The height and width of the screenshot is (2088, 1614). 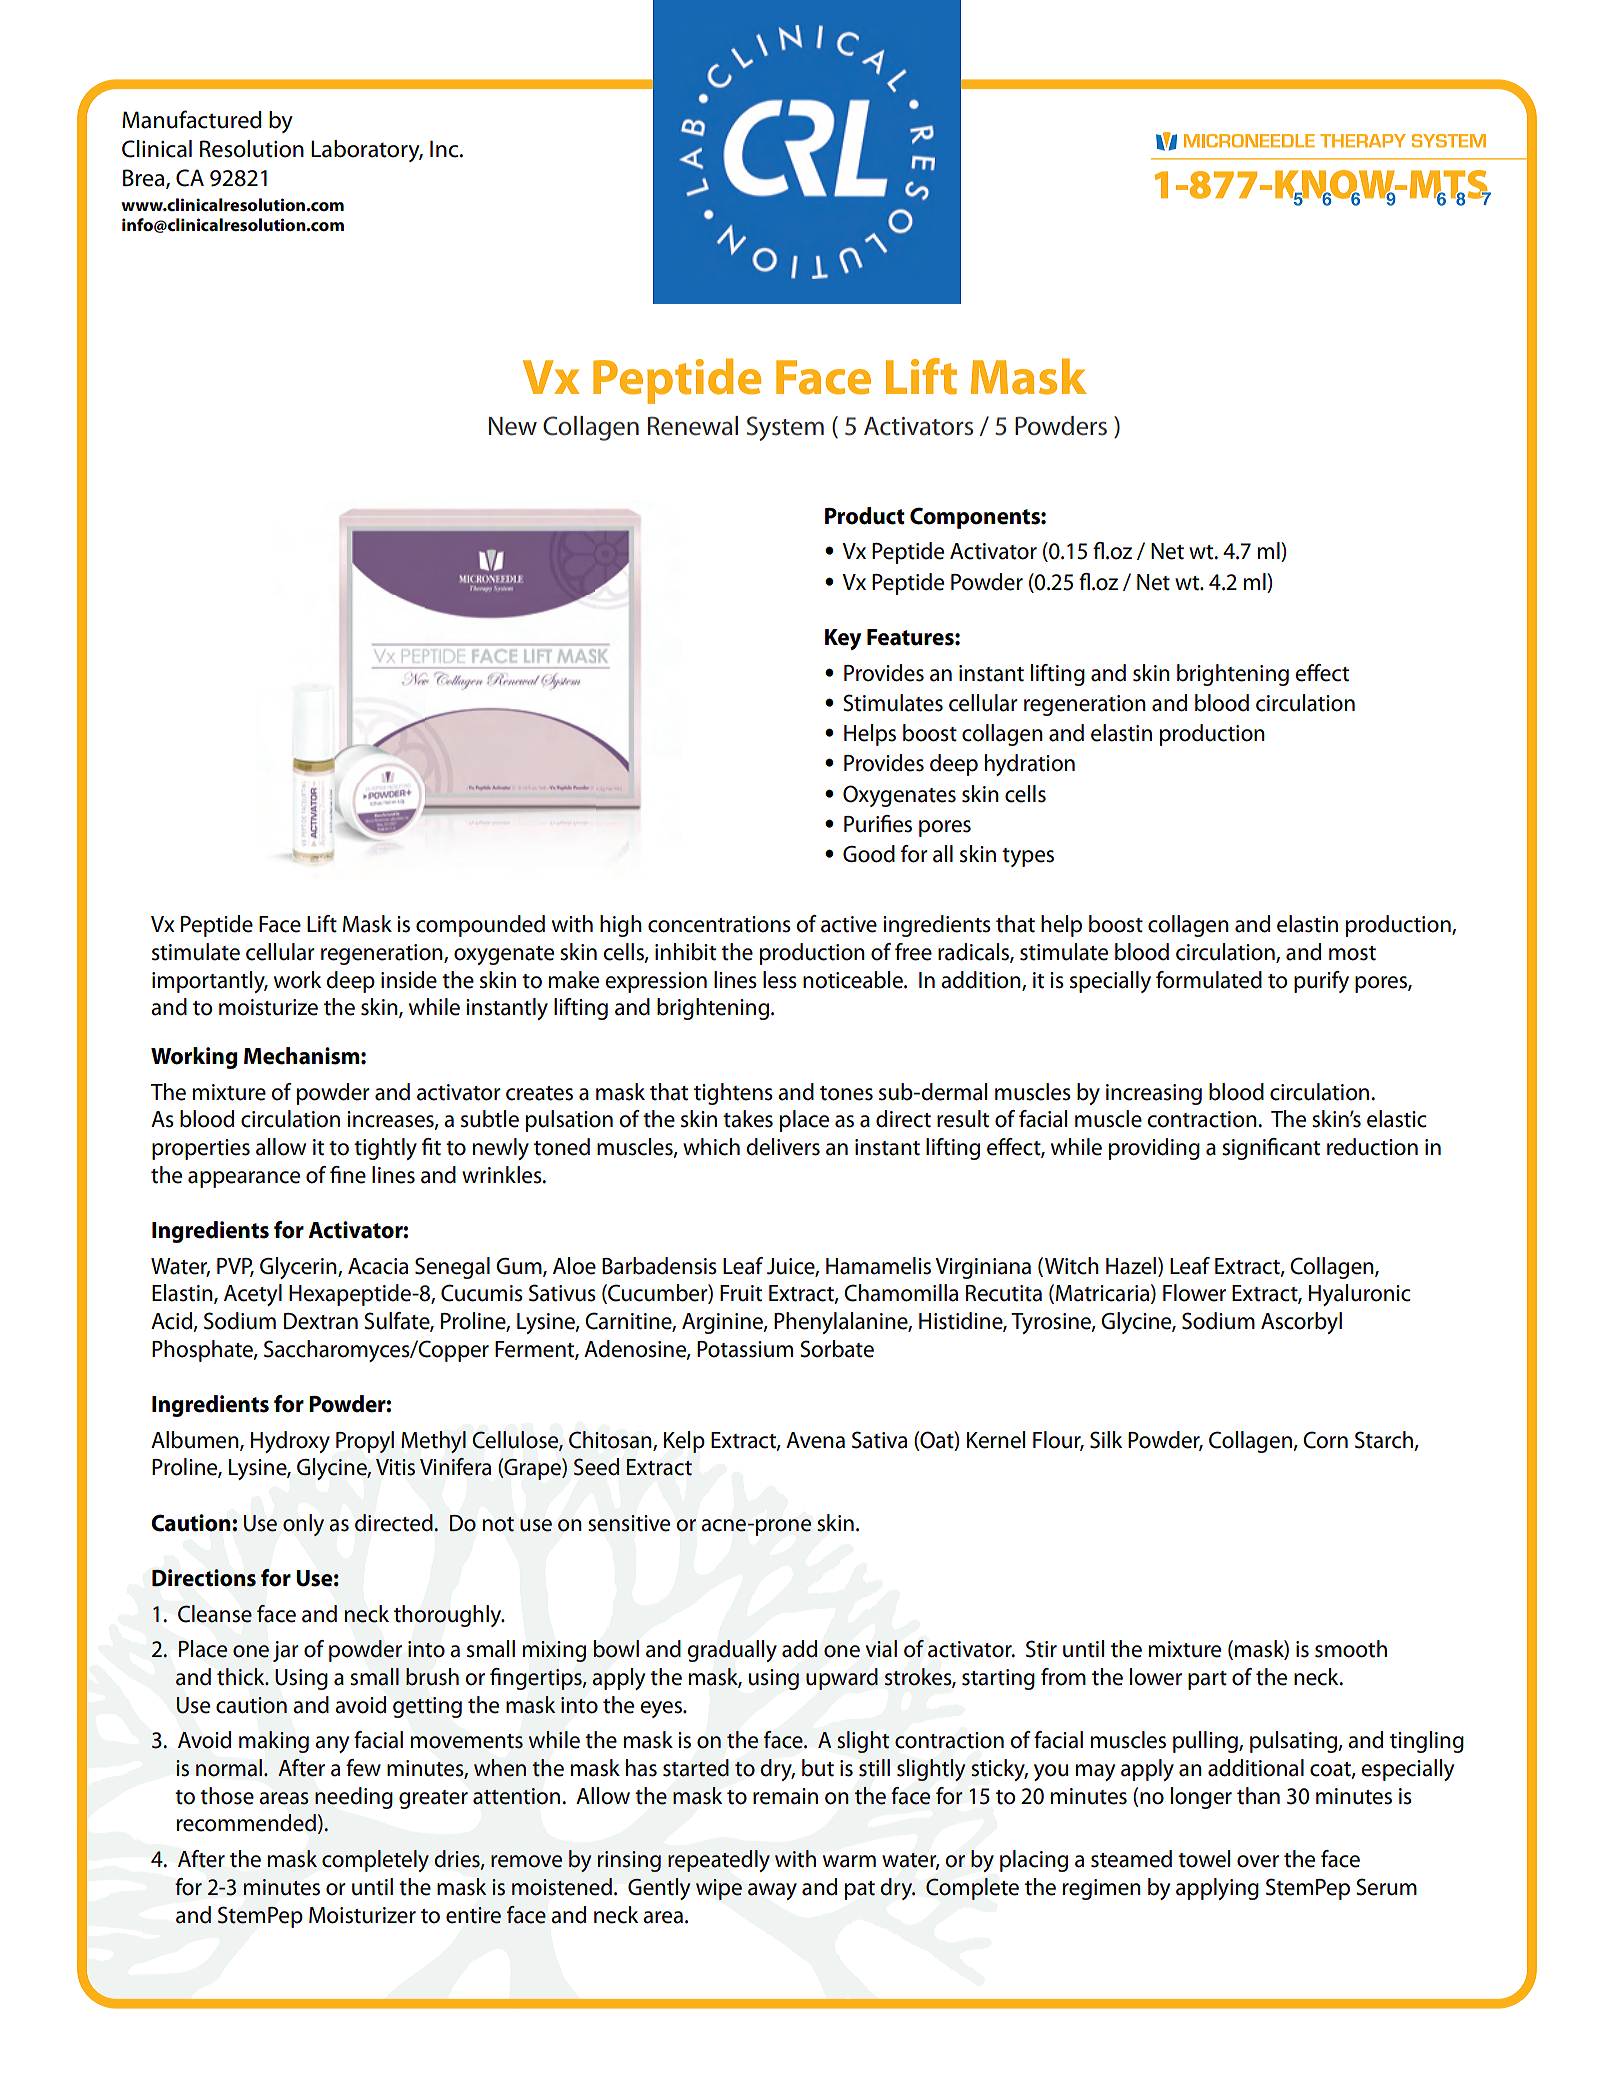 I want to click on less, so click(x=780, y=980).
